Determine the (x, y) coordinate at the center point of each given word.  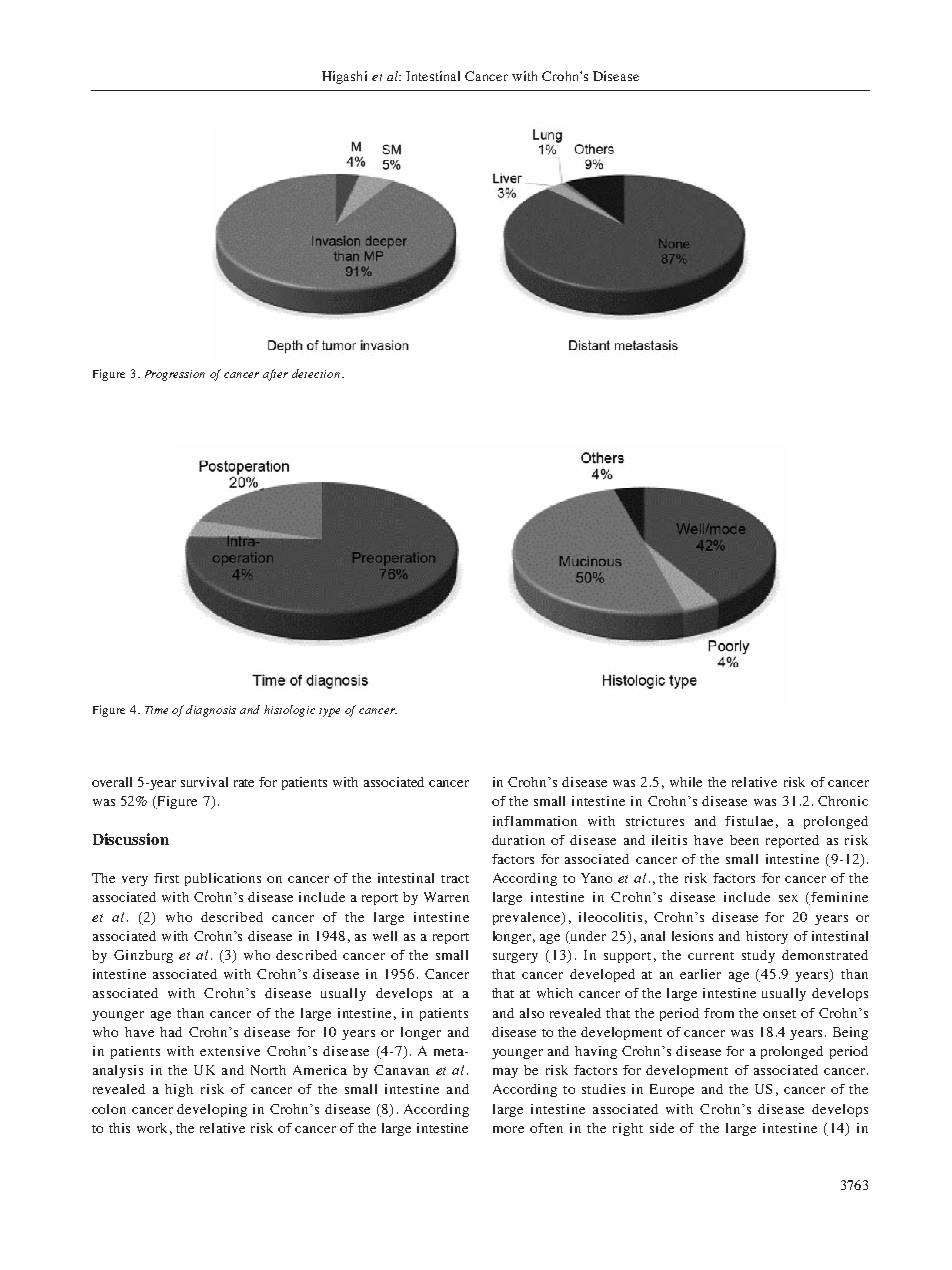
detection (317, 373)
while (686, 782)
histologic (289, 711)
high (179, 1090)
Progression (175, 375)
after (275, 375)
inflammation (535, 821)
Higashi (344, 77)
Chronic (843, 801)
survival (204, 782)
